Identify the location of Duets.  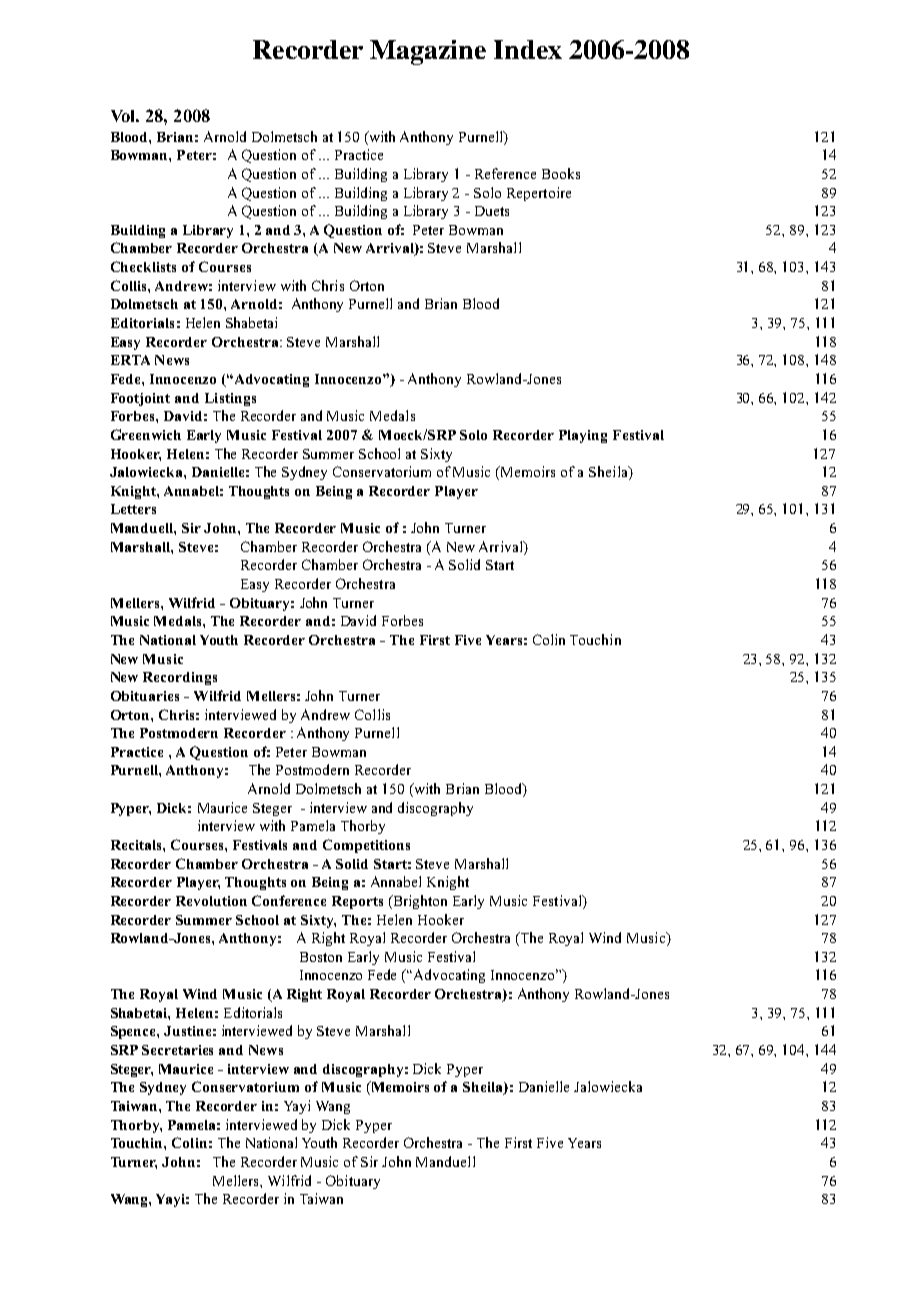
(492, 211).
